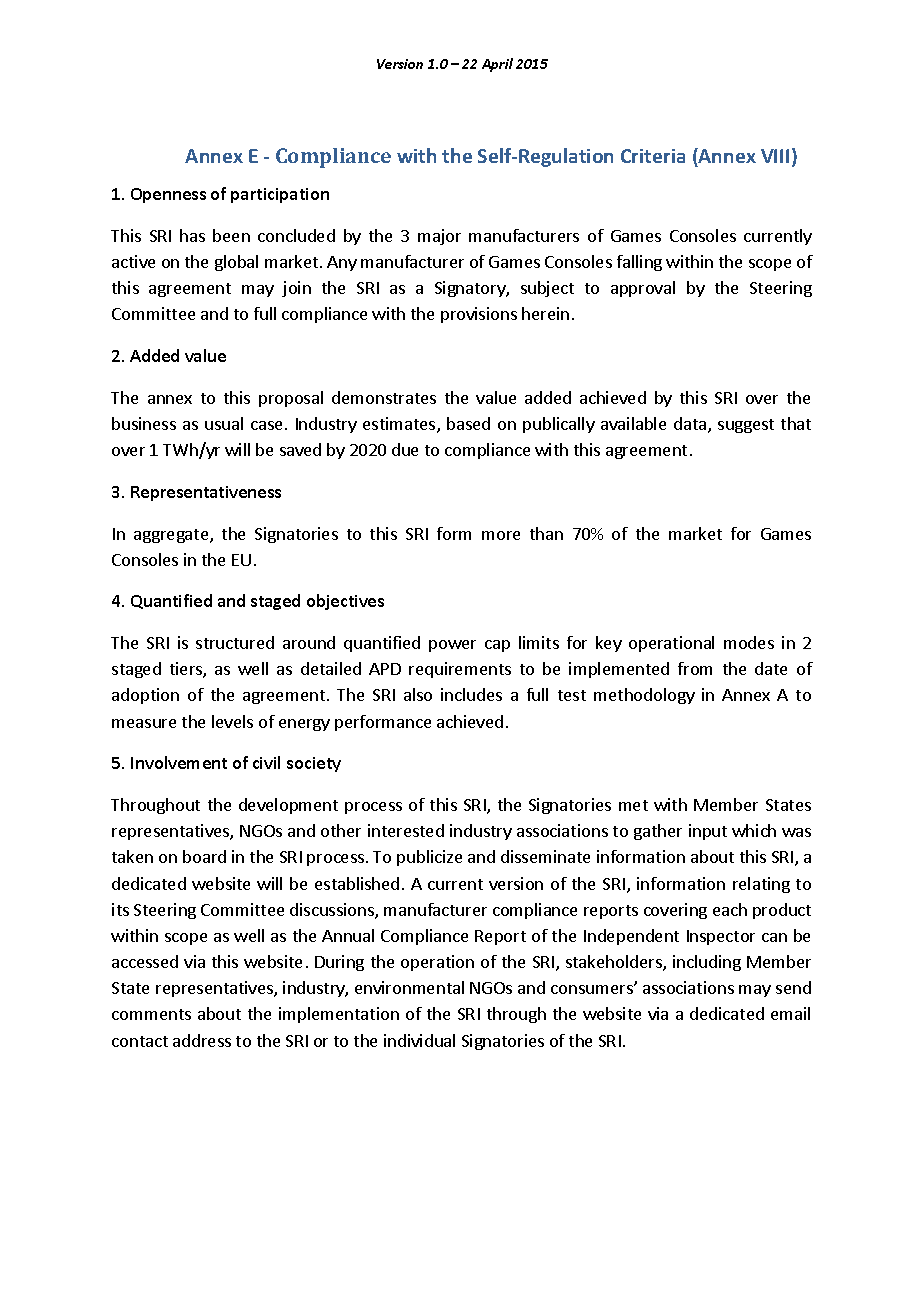 This page has height=1308, width=924. I want to click on VIII, so click(775, 156).
